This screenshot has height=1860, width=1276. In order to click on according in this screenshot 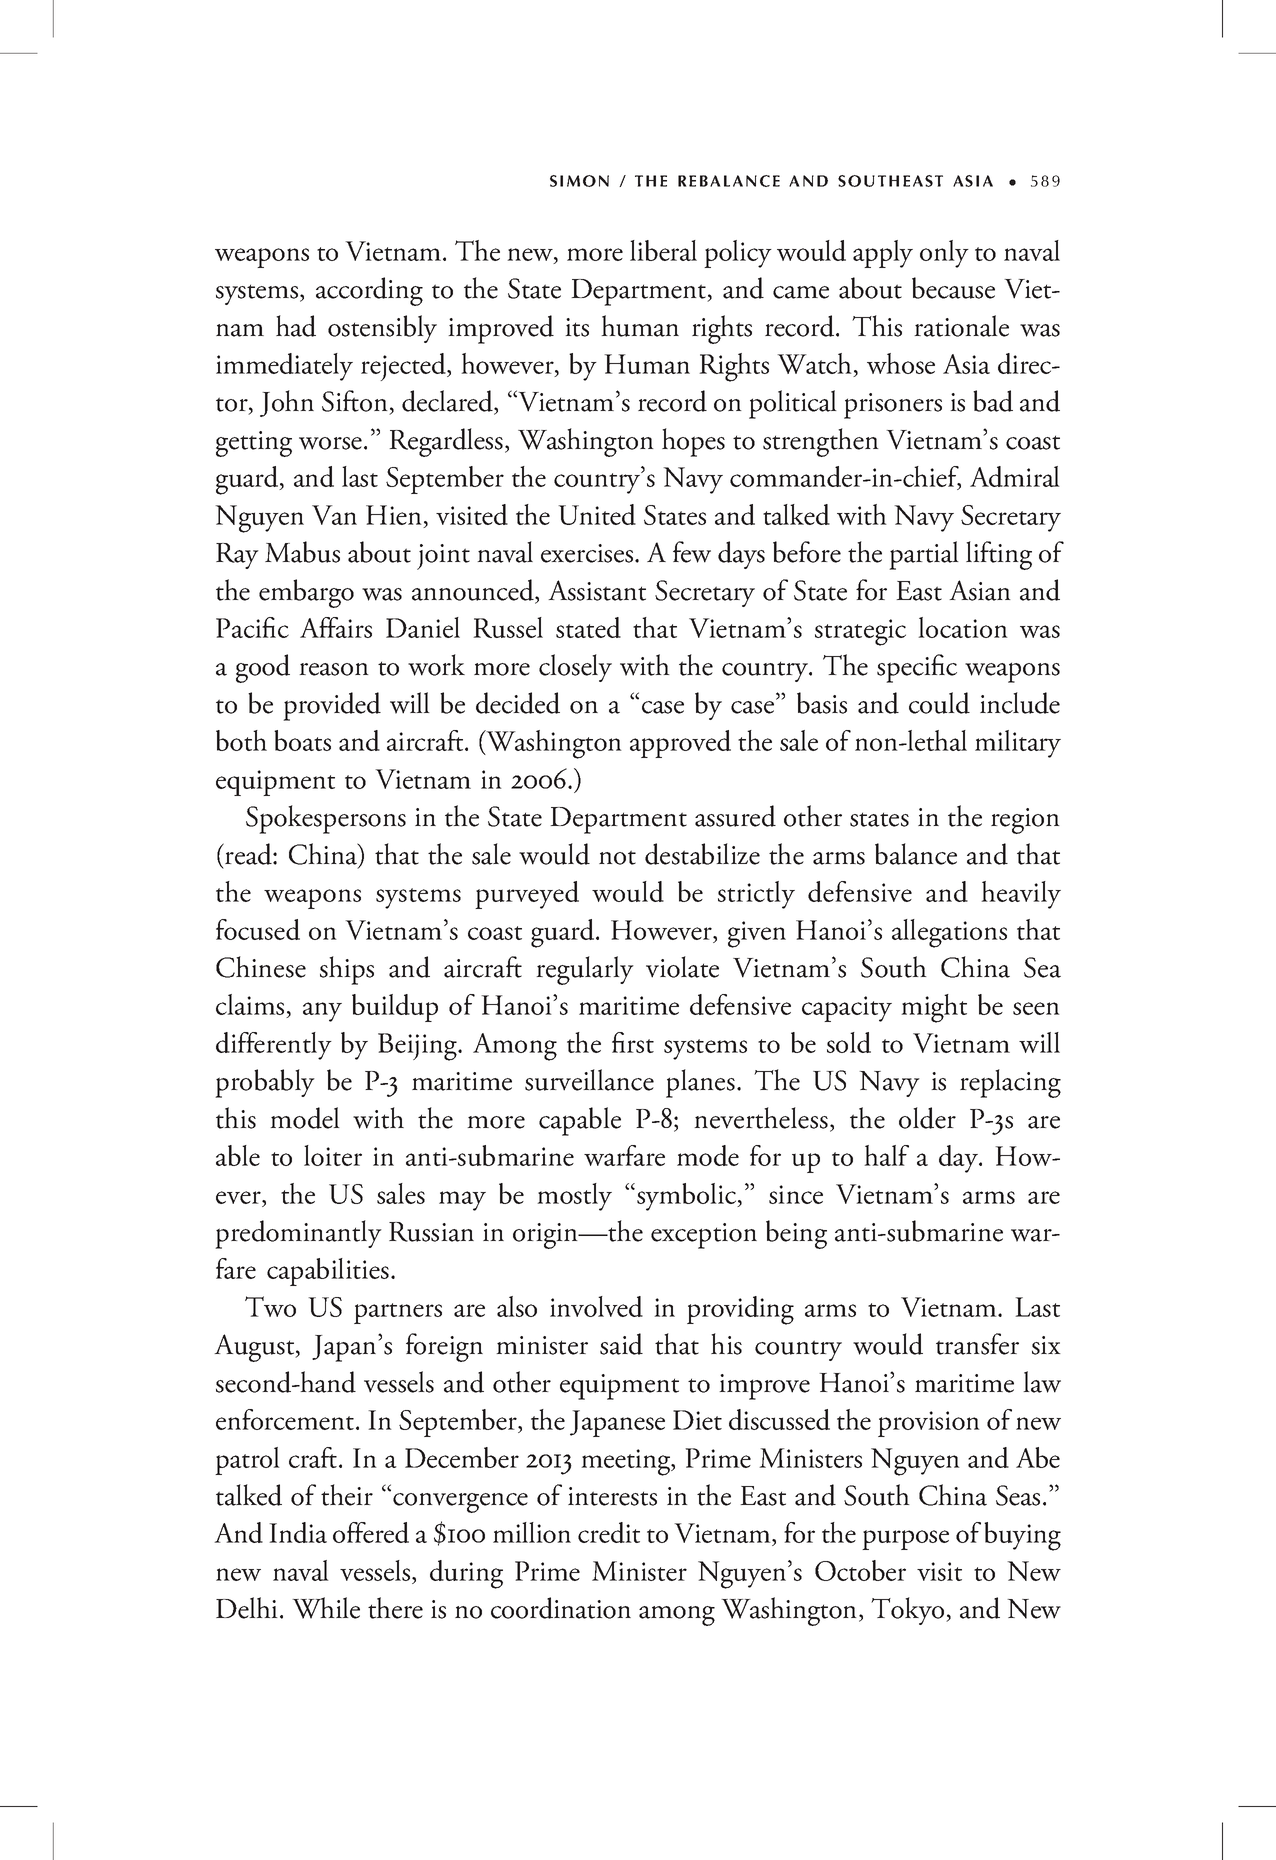, I will do `click(369, 291)`.
